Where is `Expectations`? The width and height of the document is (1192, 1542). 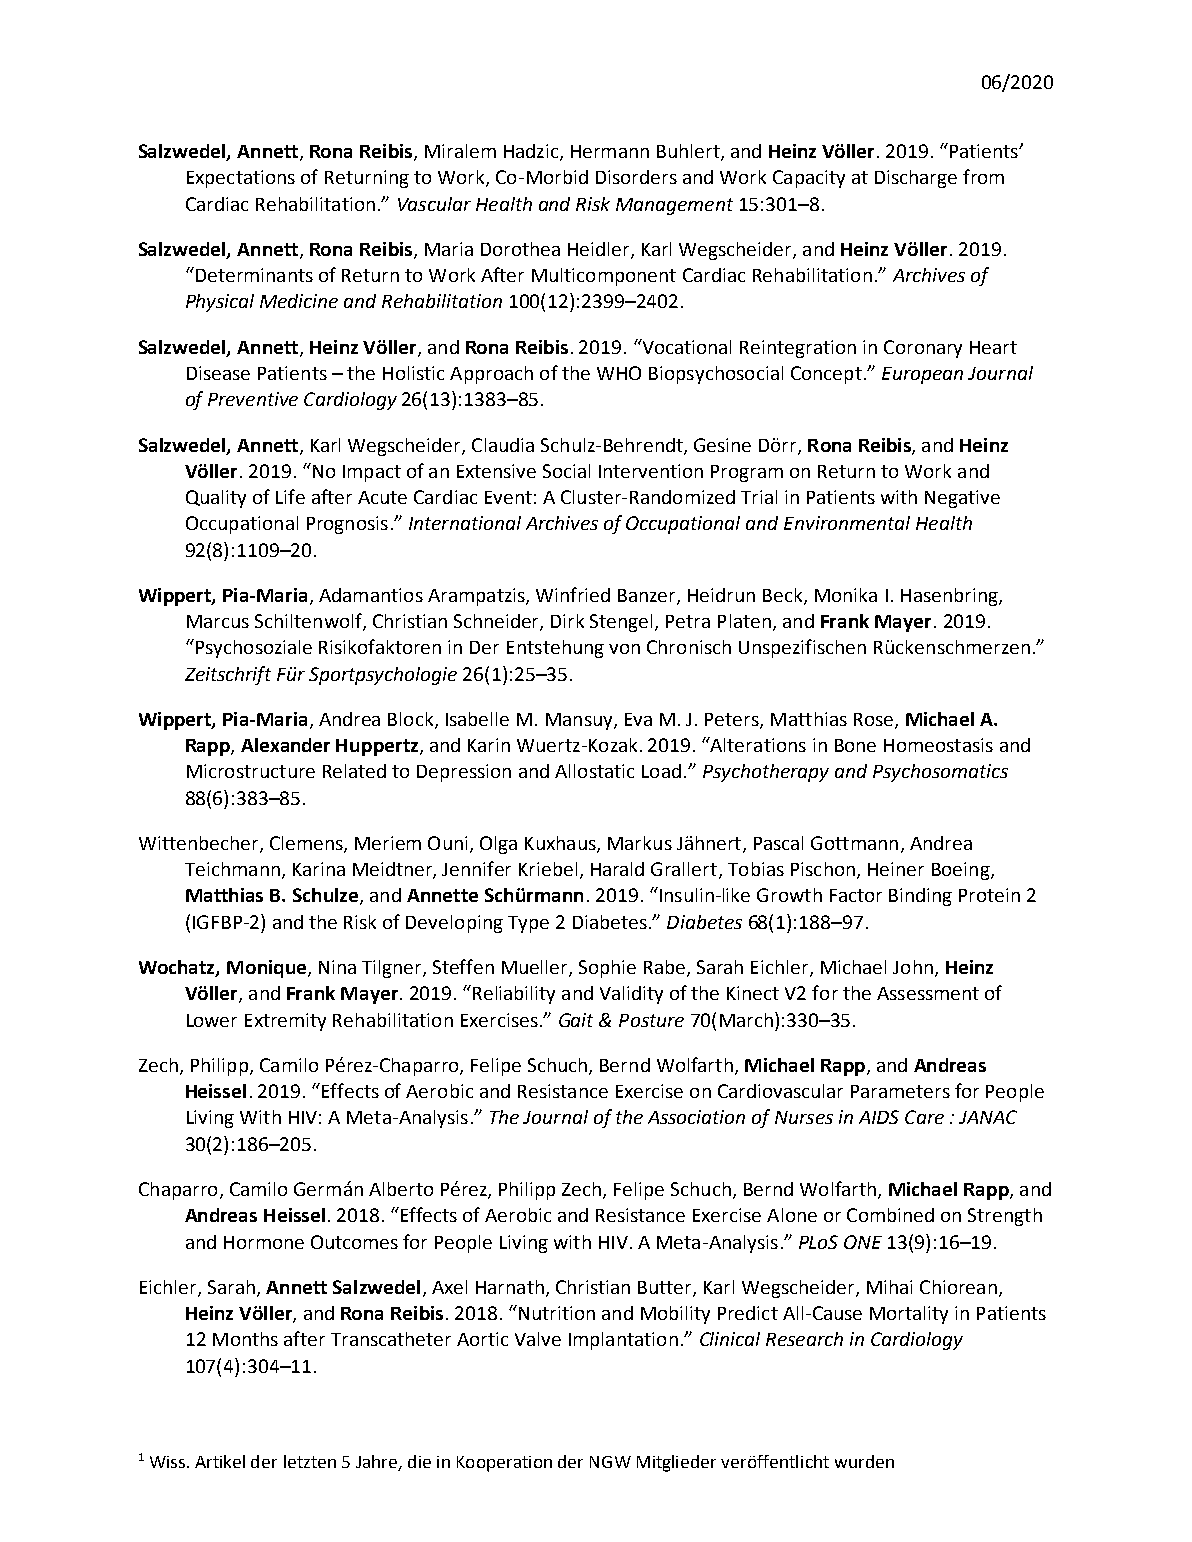
Expectations is located at coordinates (241, 179).
